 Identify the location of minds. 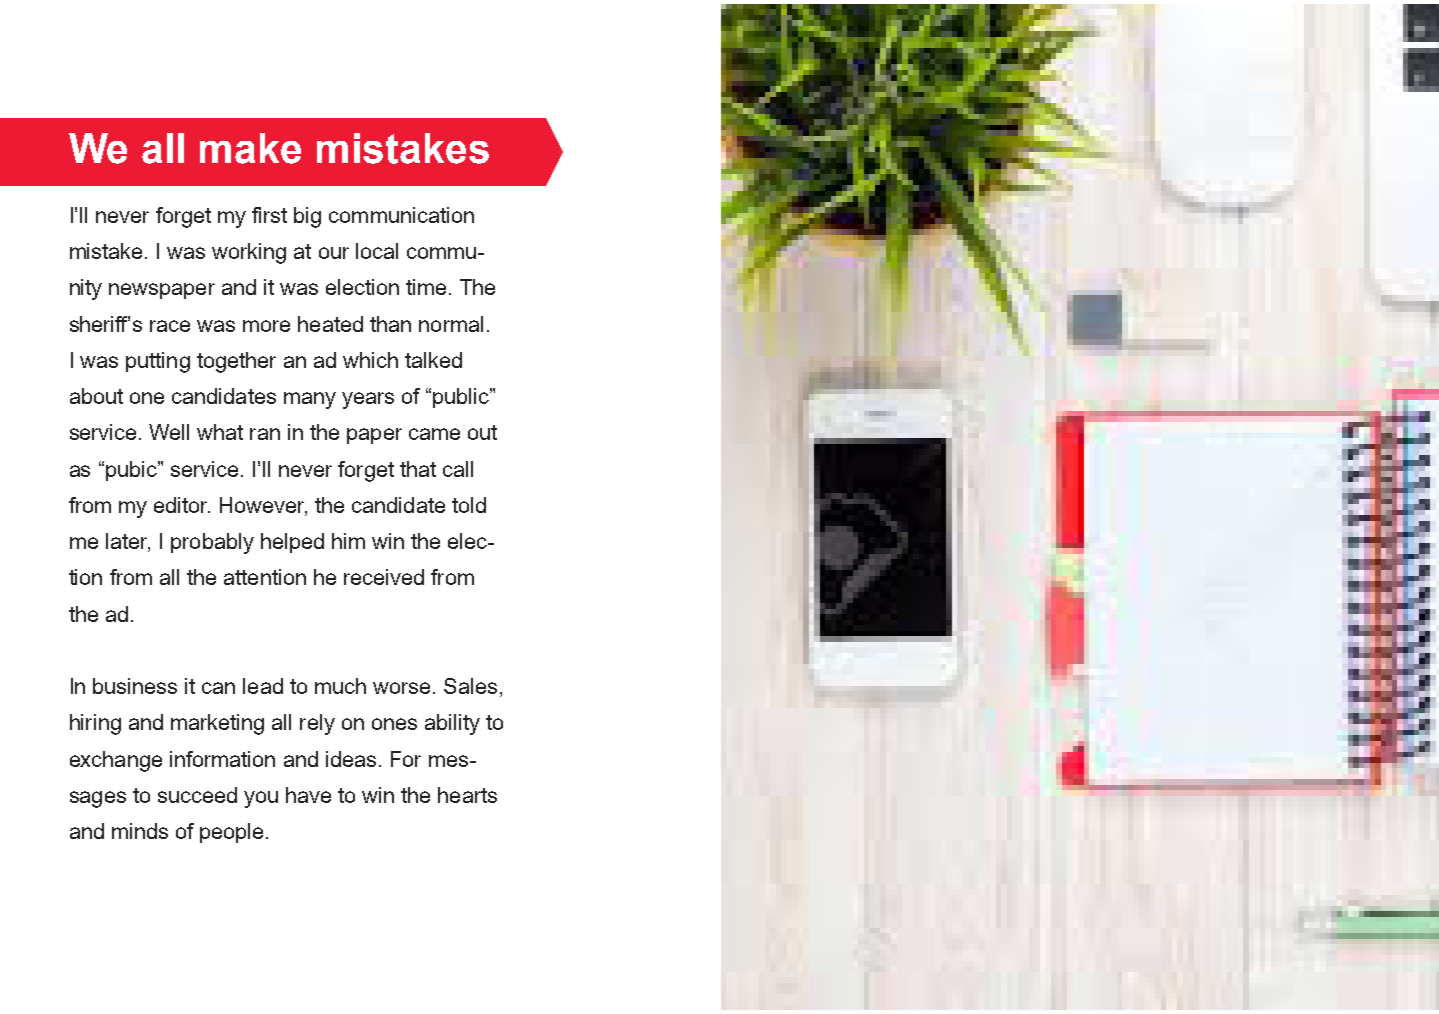
(140, 831).
